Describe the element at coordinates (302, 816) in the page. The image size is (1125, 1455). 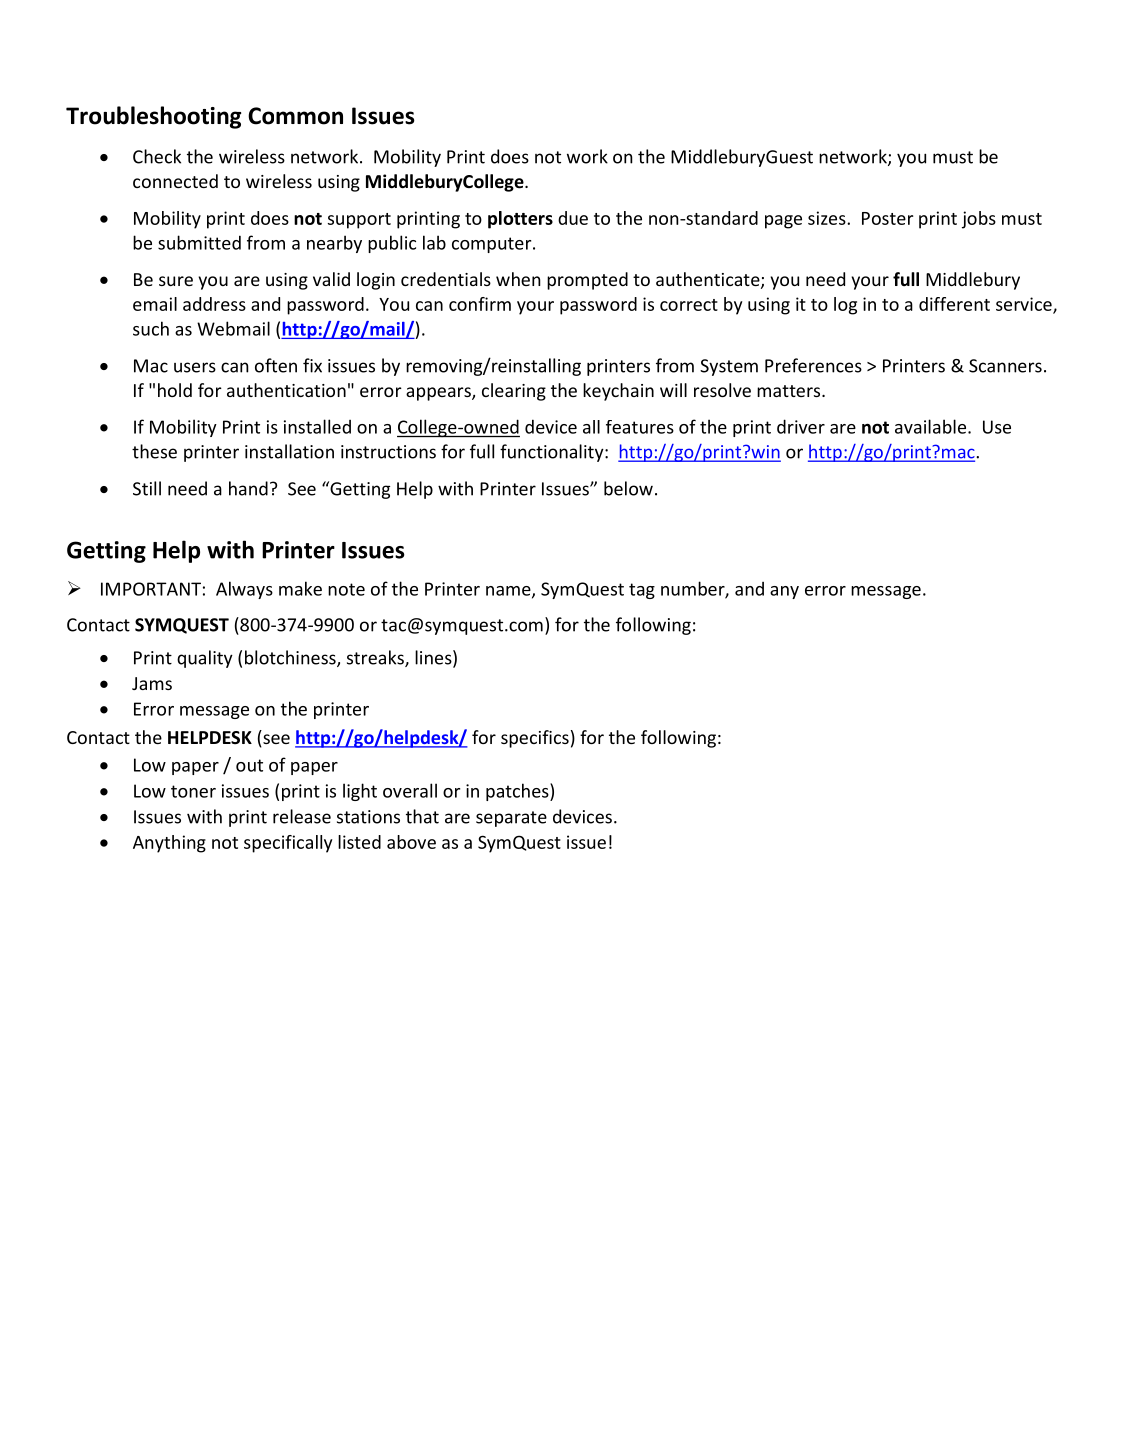
I see `release` at that location.
